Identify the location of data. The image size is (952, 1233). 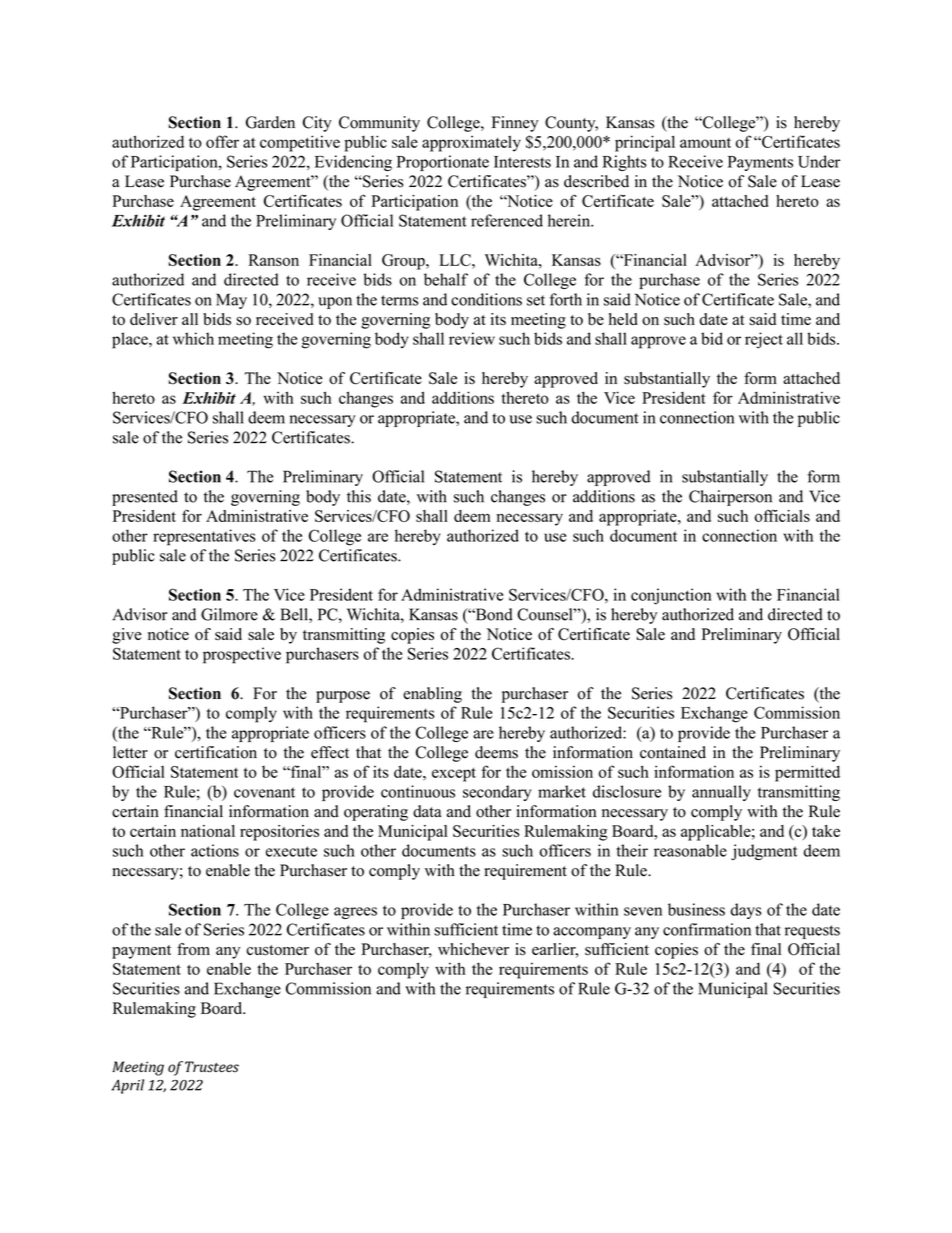
(427, 811).
